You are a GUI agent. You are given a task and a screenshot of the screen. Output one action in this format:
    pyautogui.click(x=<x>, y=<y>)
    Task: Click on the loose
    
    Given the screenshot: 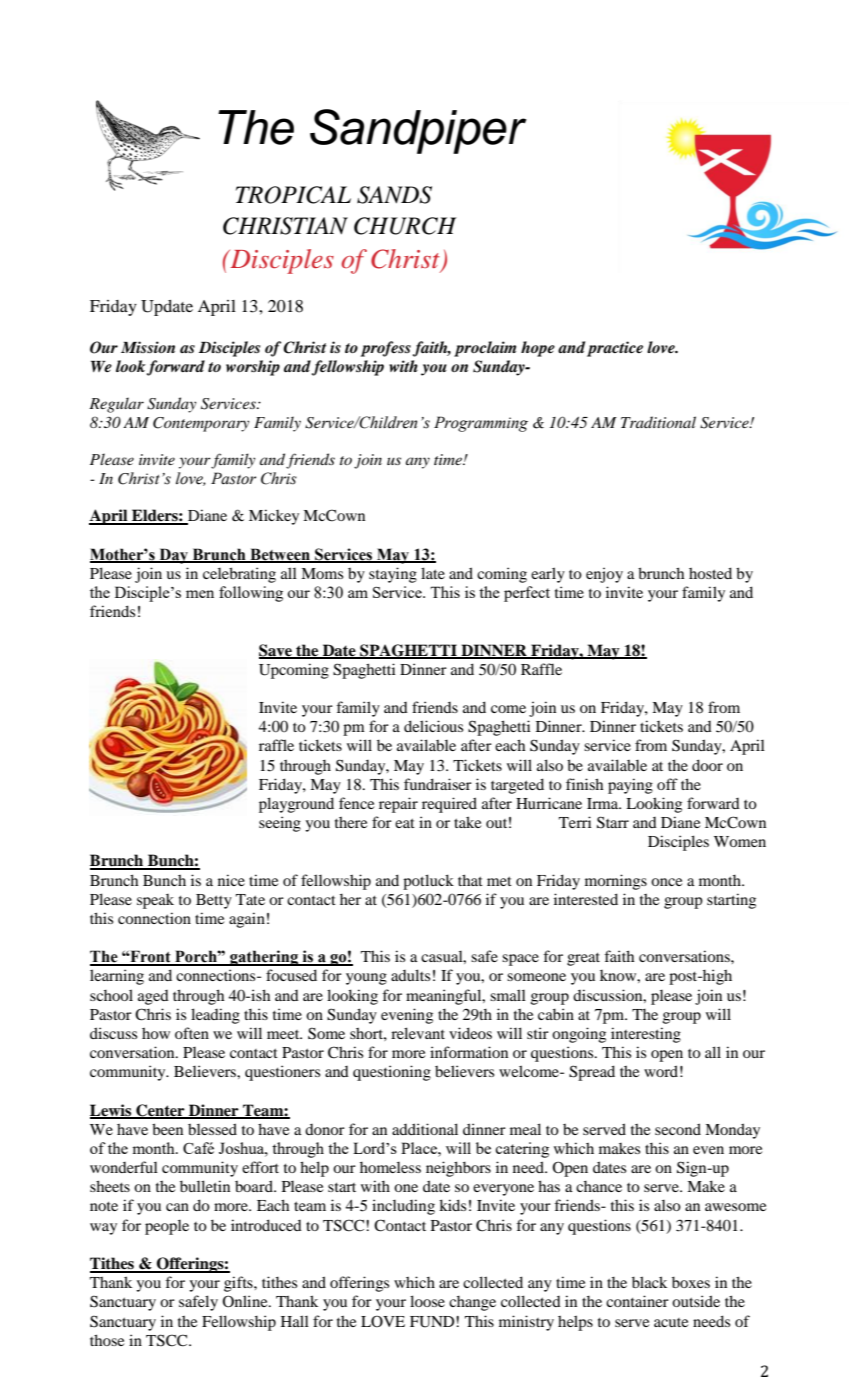 What is the action you would take?
    pyautogui.click(x=427, y=1301)
